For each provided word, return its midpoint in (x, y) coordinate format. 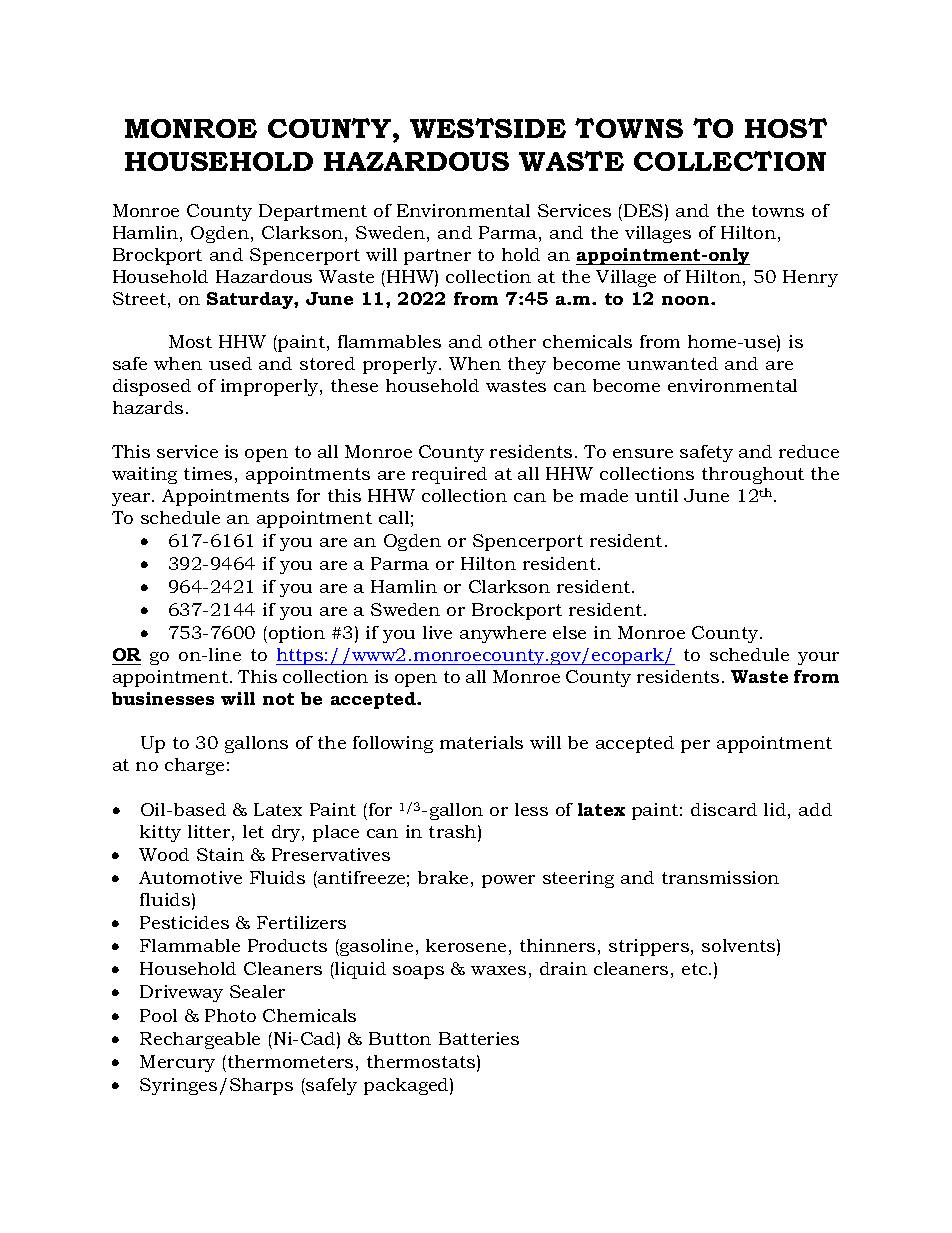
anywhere (503, 634)
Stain (220, 854)
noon (687, 300)
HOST (786, 128)
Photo (230, 1015)
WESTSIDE (488, 128)
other (512, 341)
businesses (163, 698)
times (208, 473)
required (449, 475)
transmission (720, 877)
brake (443, 877)
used (230, 363)
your (818, 658)
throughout (753, 475)
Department (313, 212)
